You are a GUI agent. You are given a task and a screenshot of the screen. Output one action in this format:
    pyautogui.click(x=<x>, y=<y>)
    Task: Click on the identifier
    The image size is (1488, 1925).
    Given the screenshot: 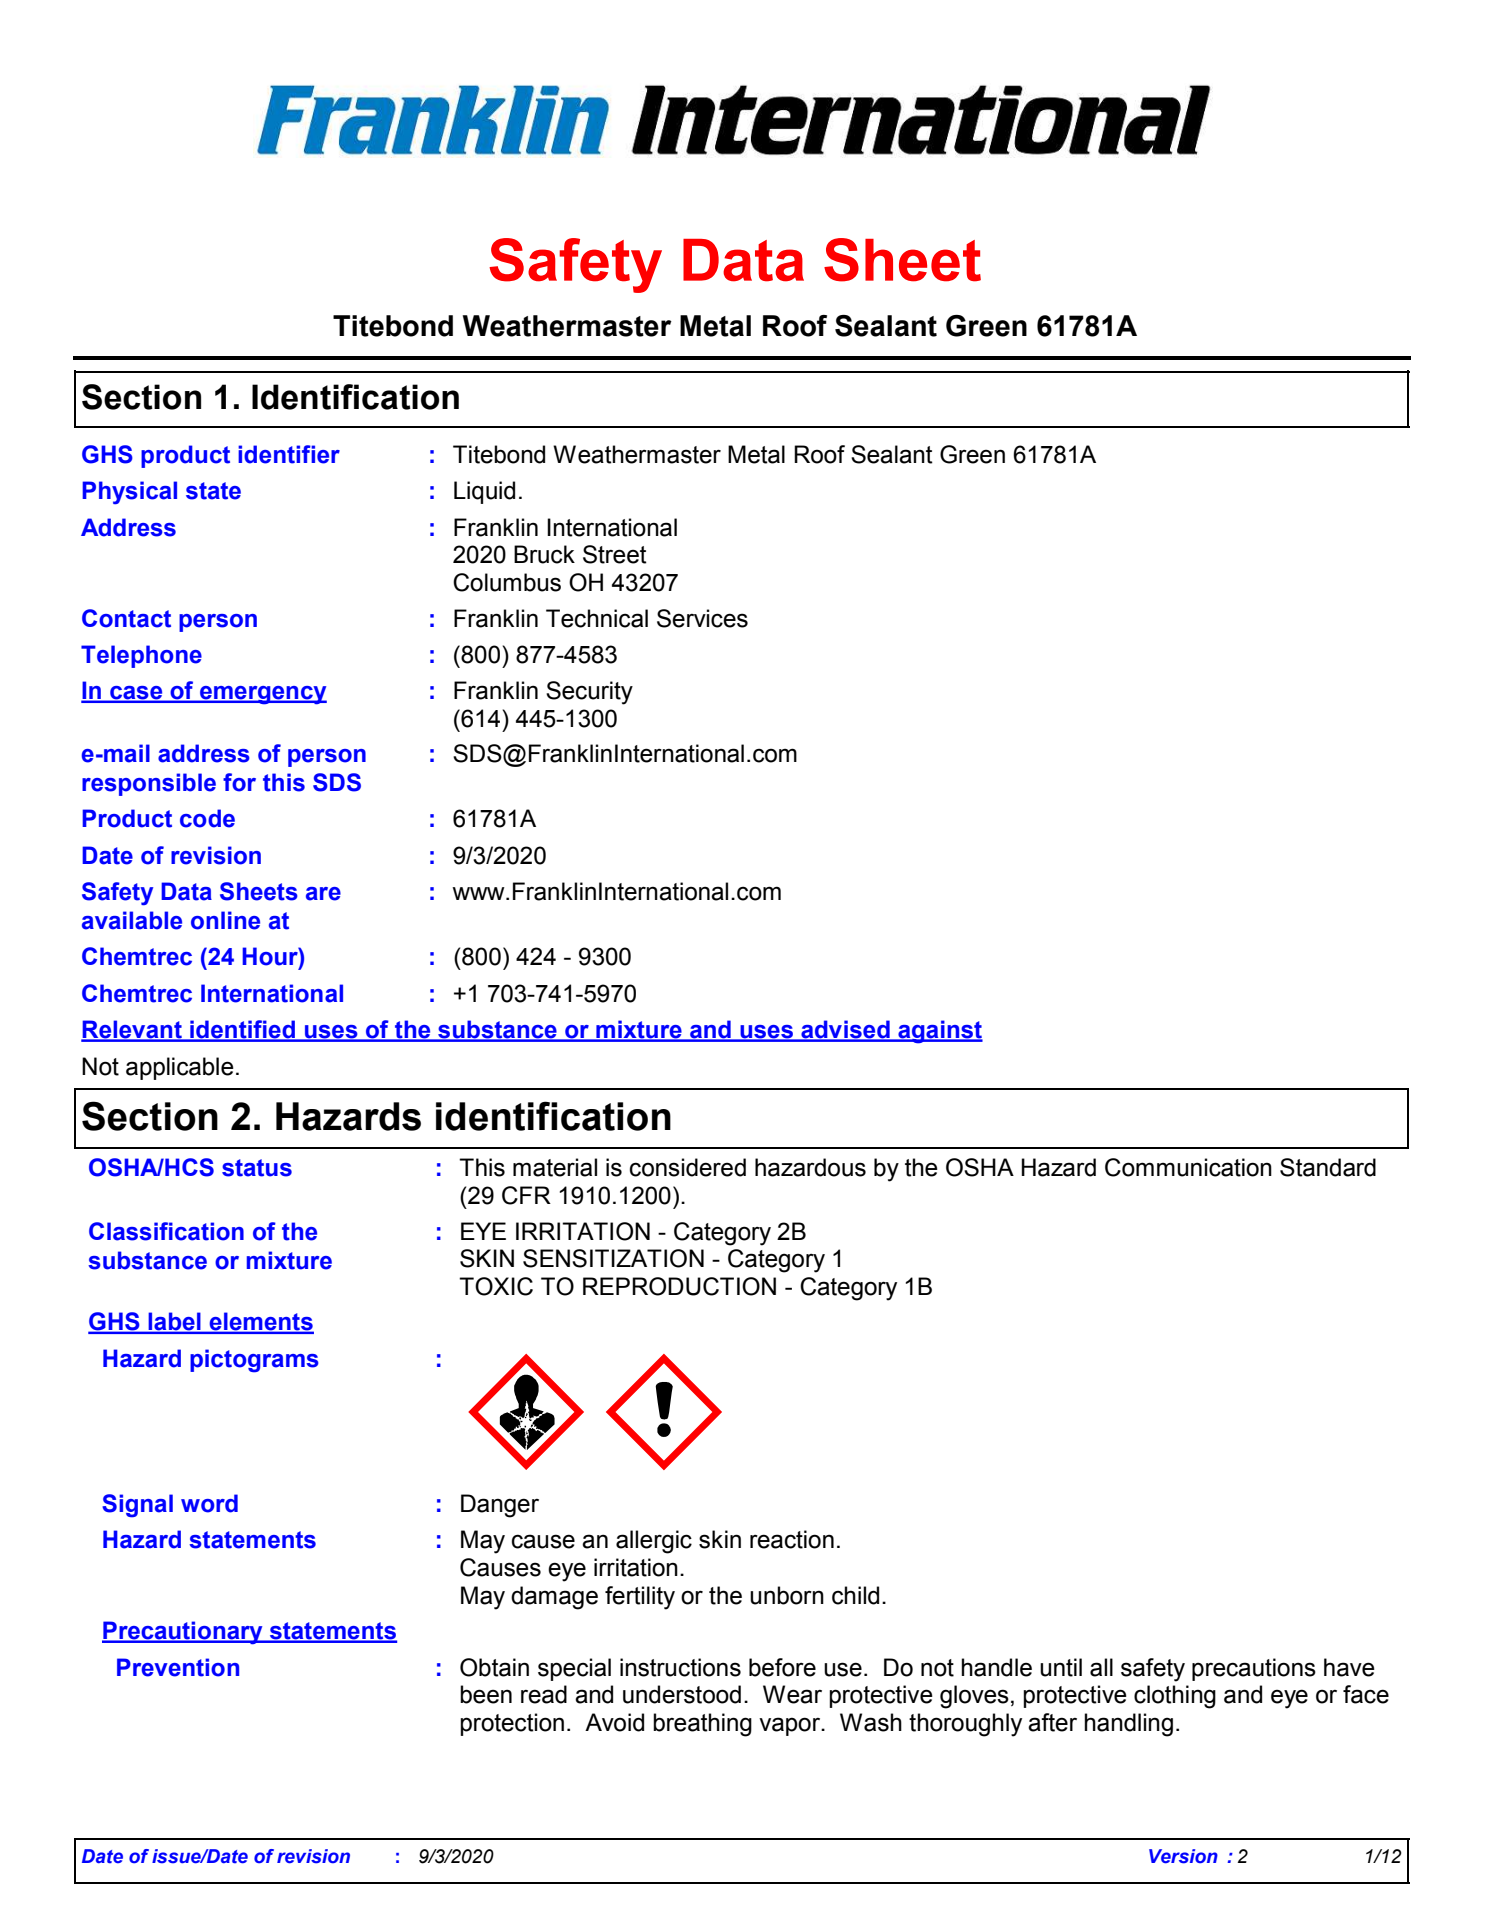 What is the action you would take?
    pyautogui.click(x=289, y=454)
